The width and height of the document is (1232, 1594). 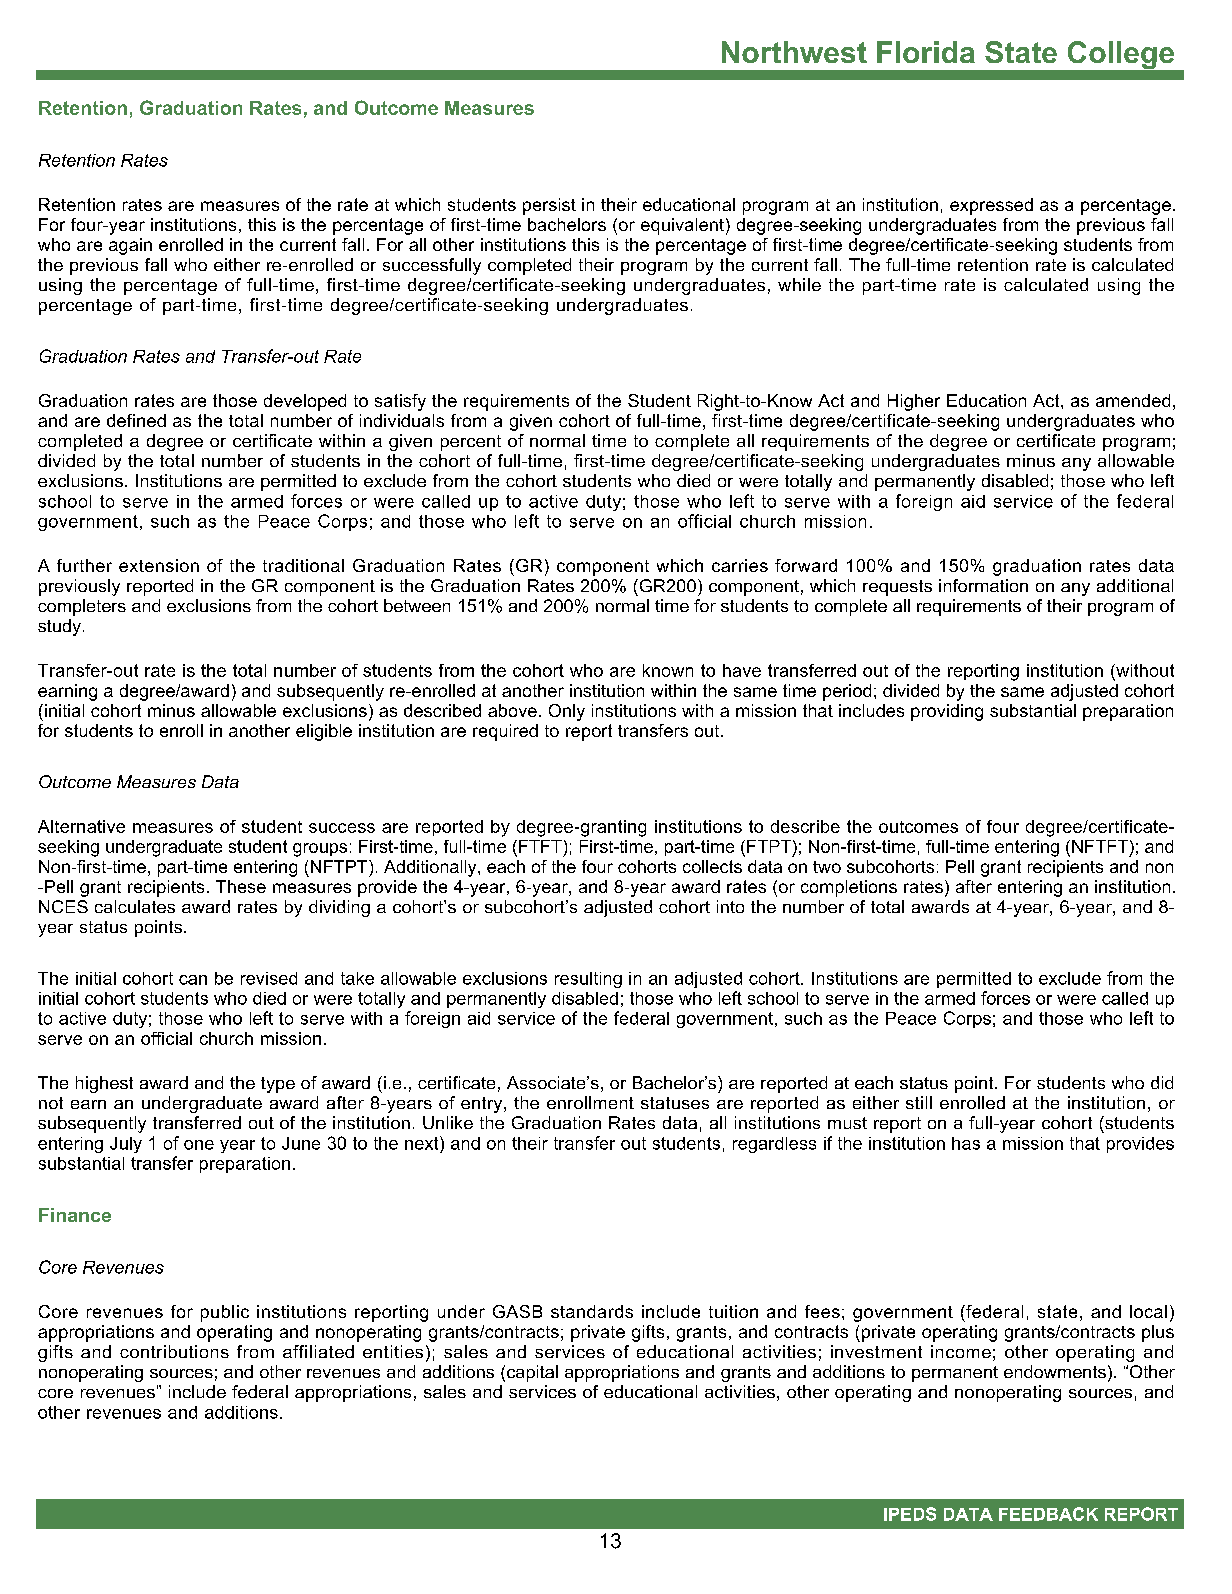 I want to click on standards, so click(x=592, y=1311).
